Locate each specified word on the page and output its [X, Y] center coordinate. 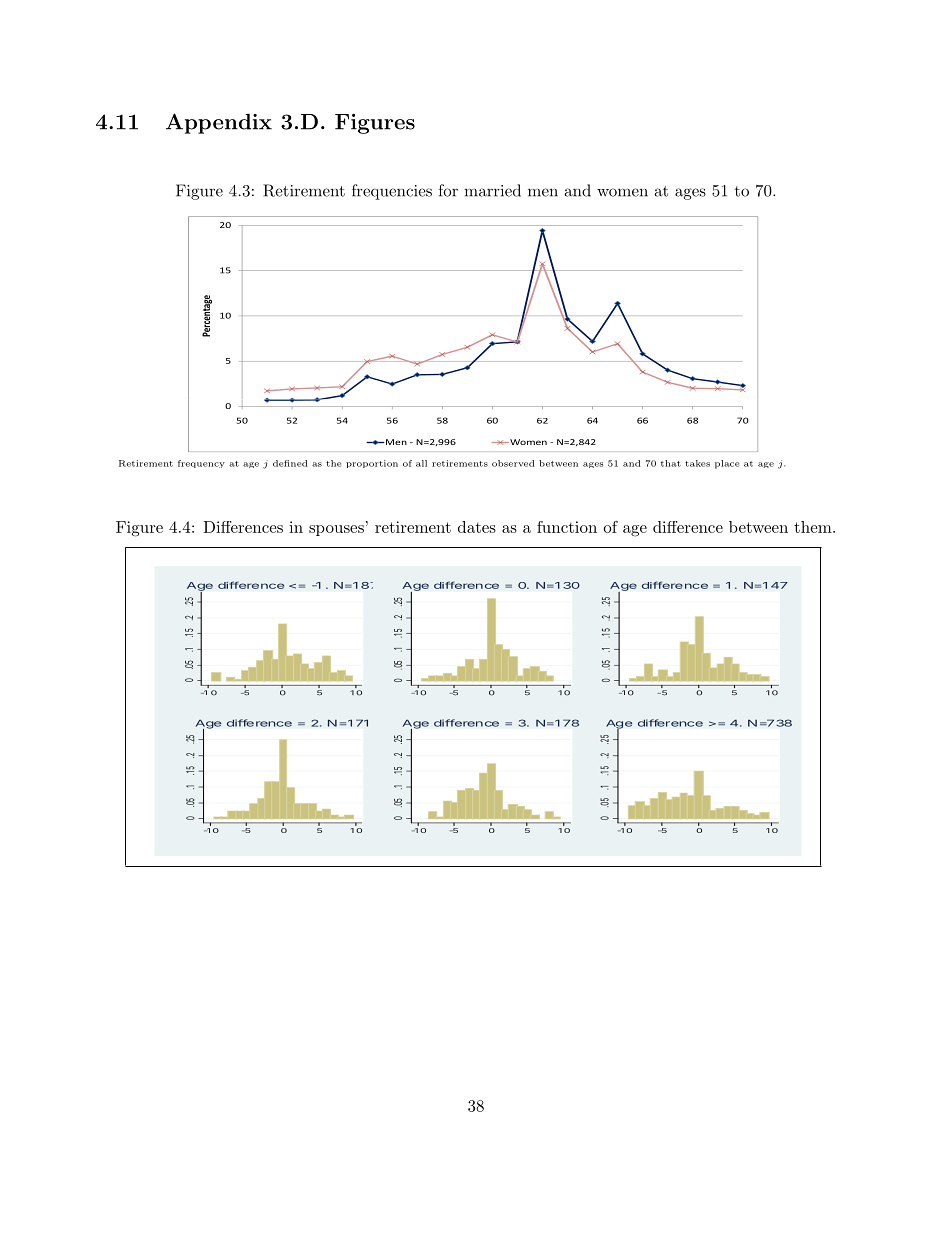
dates [477, 527]
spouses [336, 530]
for [448, 190]
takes [697, 463]
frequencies [392, 192]
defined [290, 463]
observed [513, 463]
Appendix [219, 123]
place [727, 464]
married [492, 190]
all [421, 463]
